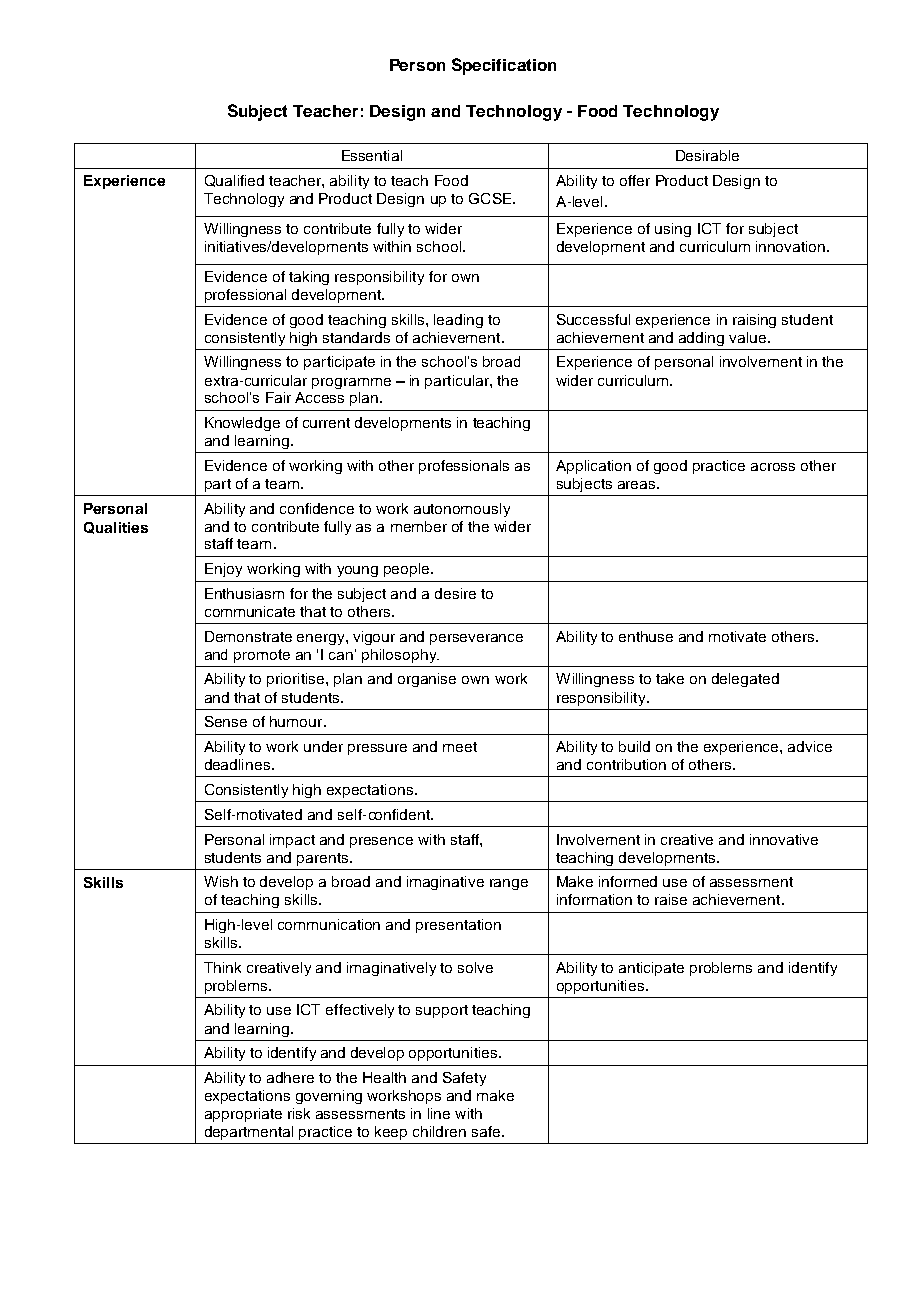  What do you see at coordinates (234, 181) in the image?
I see `Qualified` at bounding box center [234, 181].
